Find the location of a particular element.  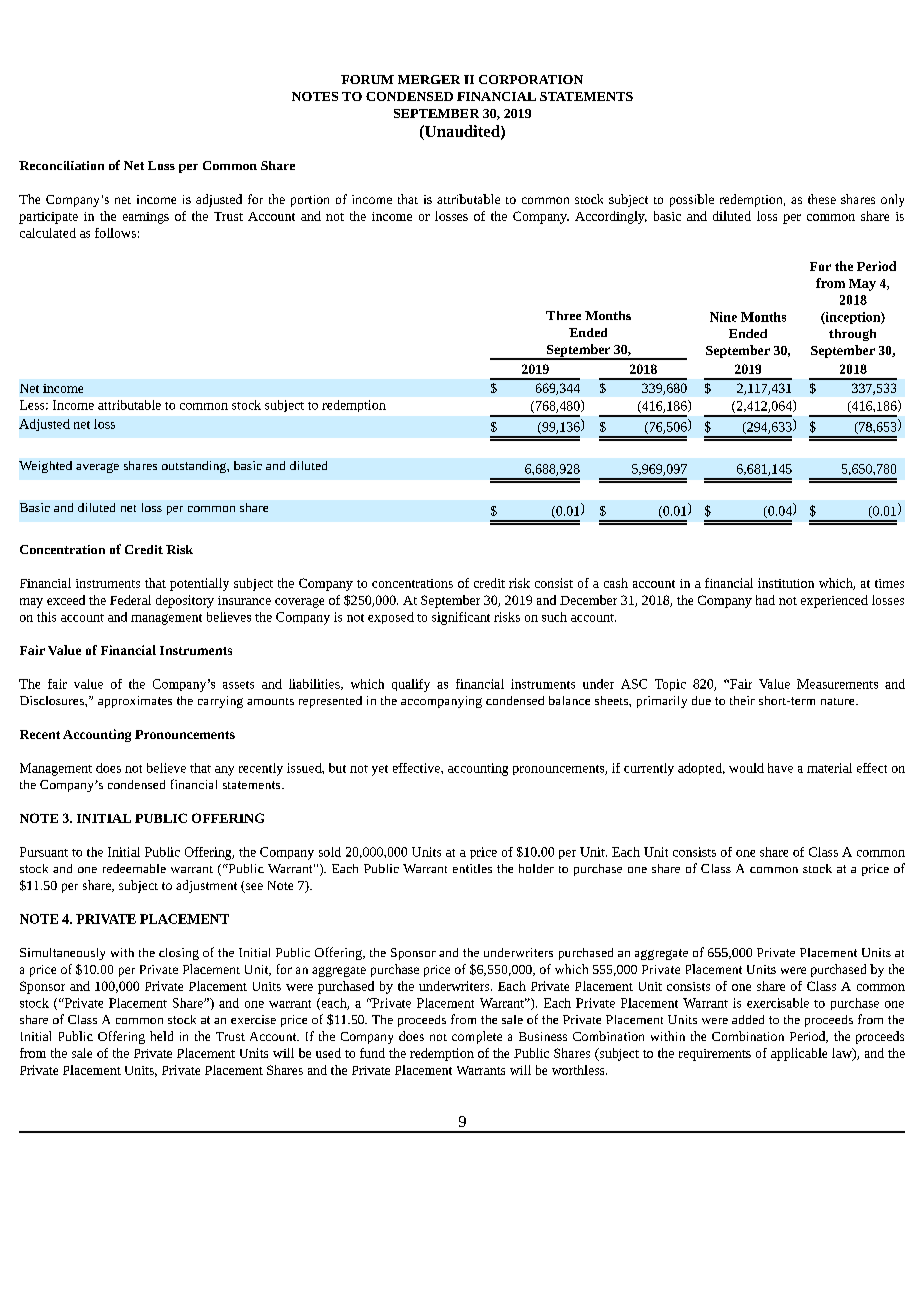

MERGER is located at coordinates (429, 79).
